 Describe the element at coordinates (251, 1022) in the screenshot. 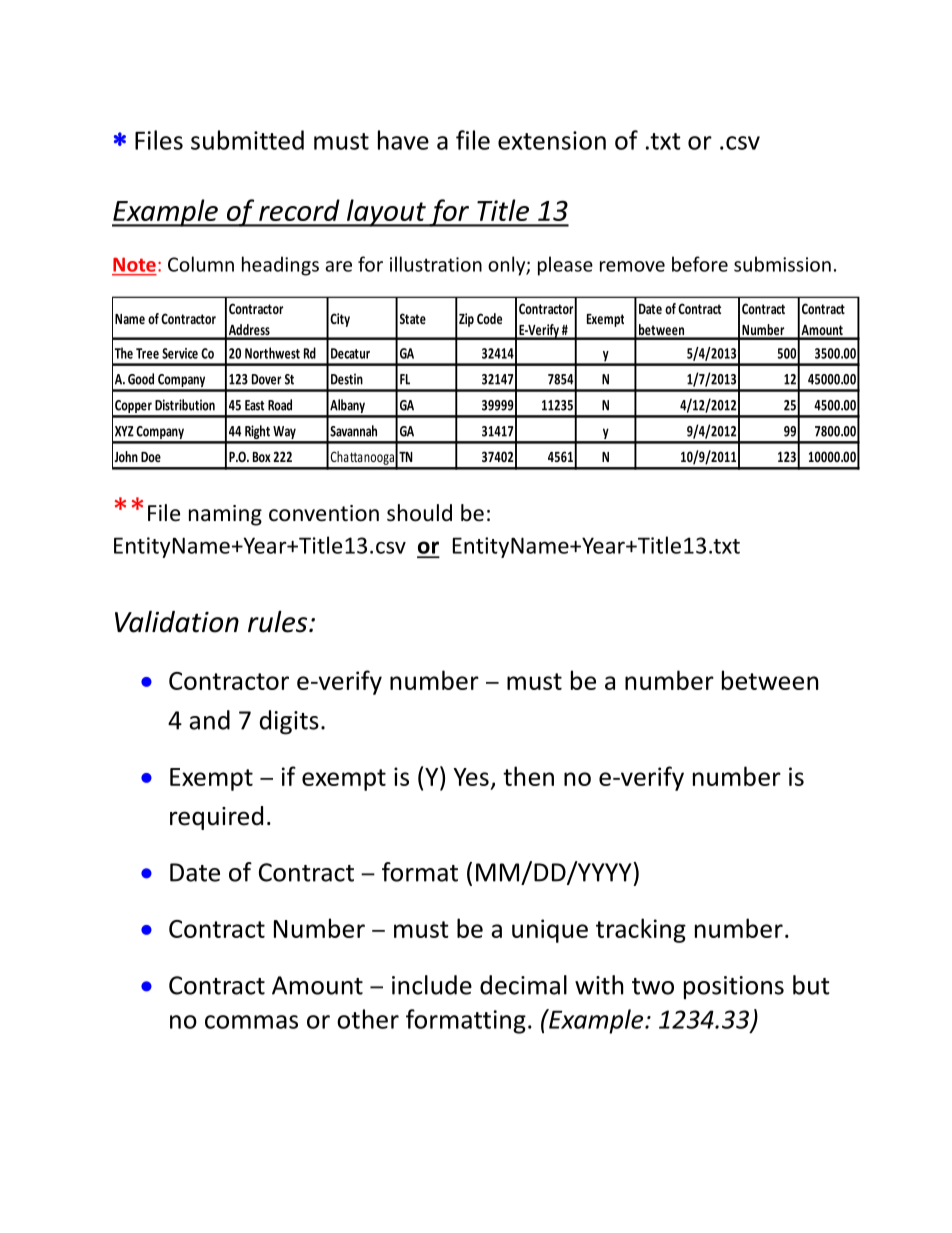

I see `commas` at that location.
